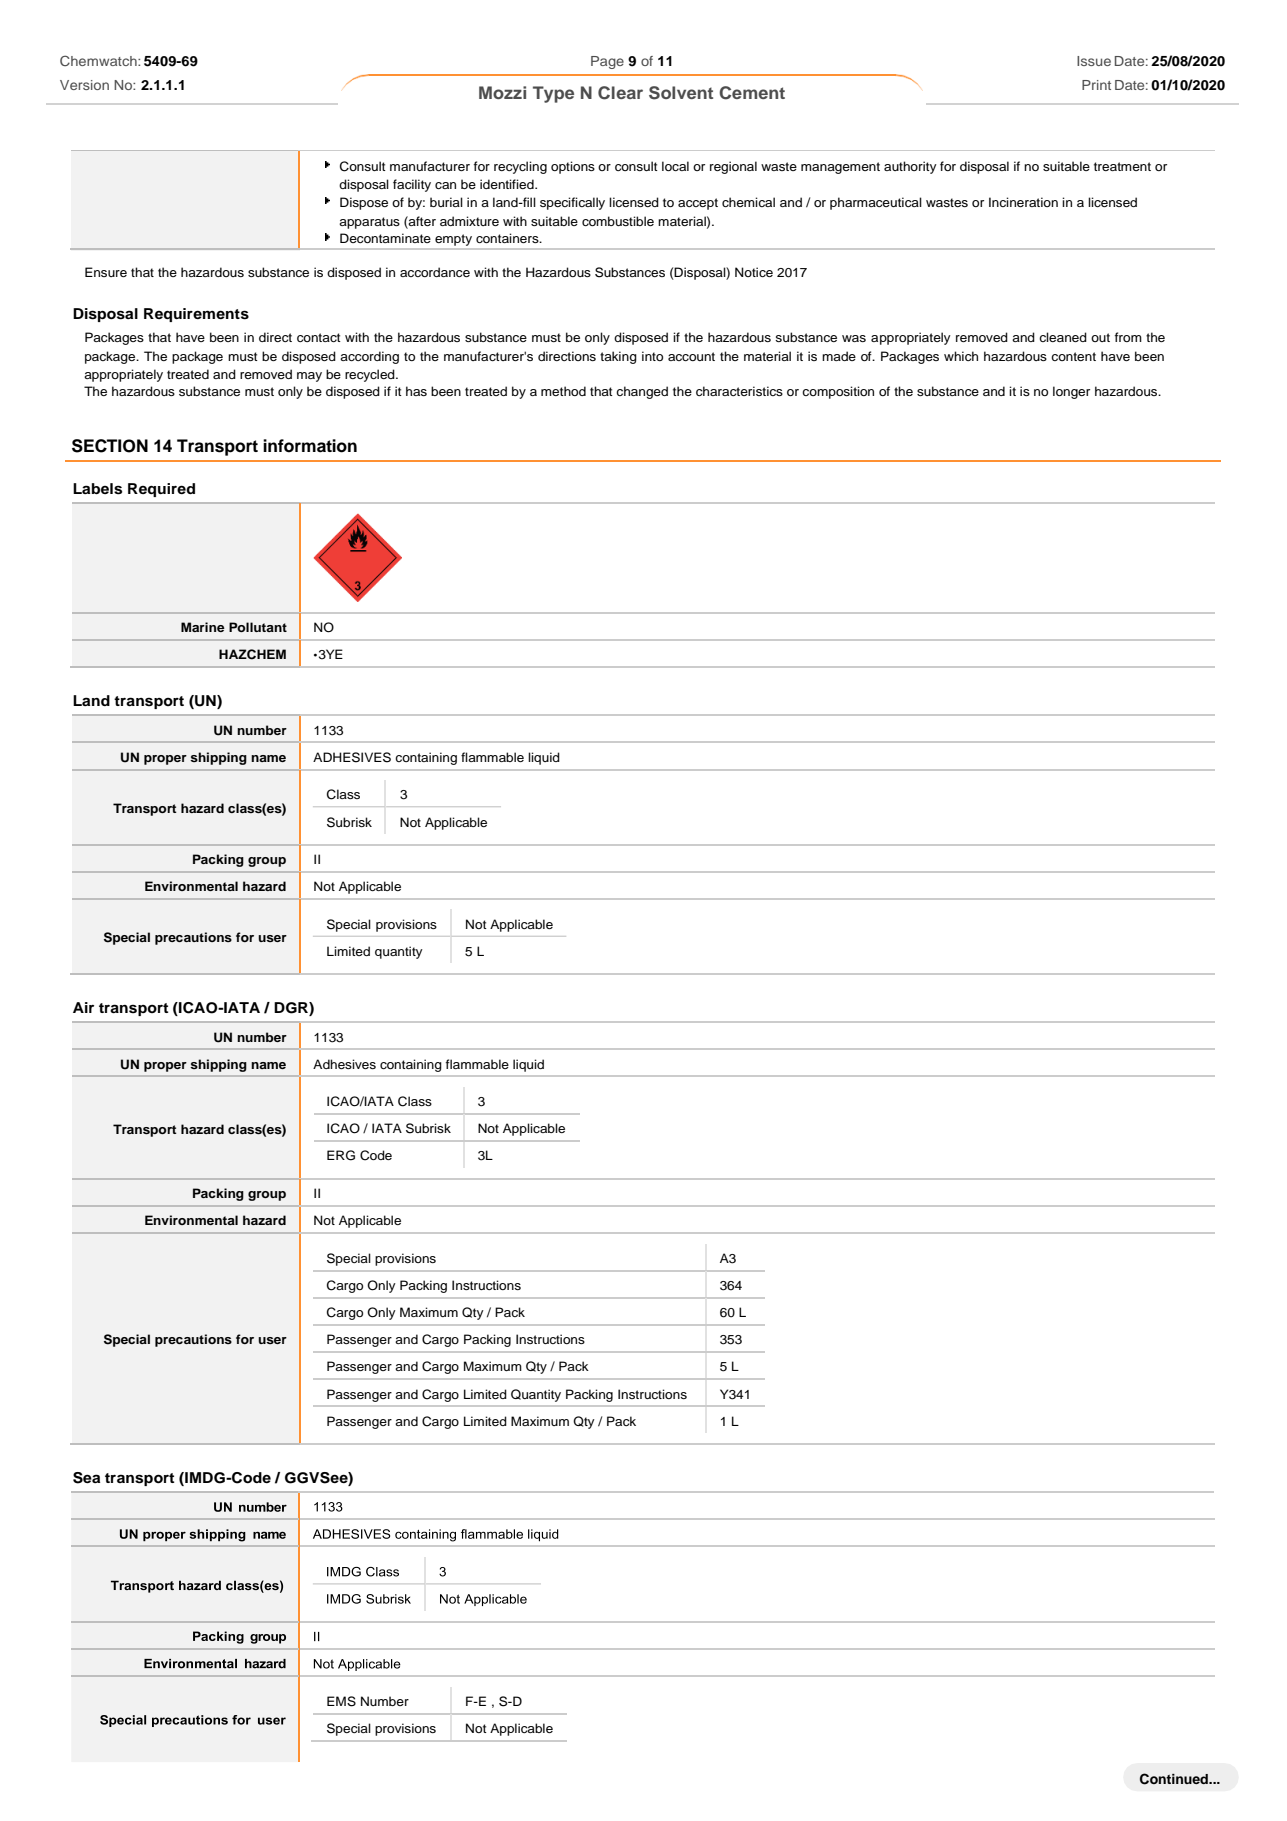  I want to click on Continued, so click(1175, 1779).
